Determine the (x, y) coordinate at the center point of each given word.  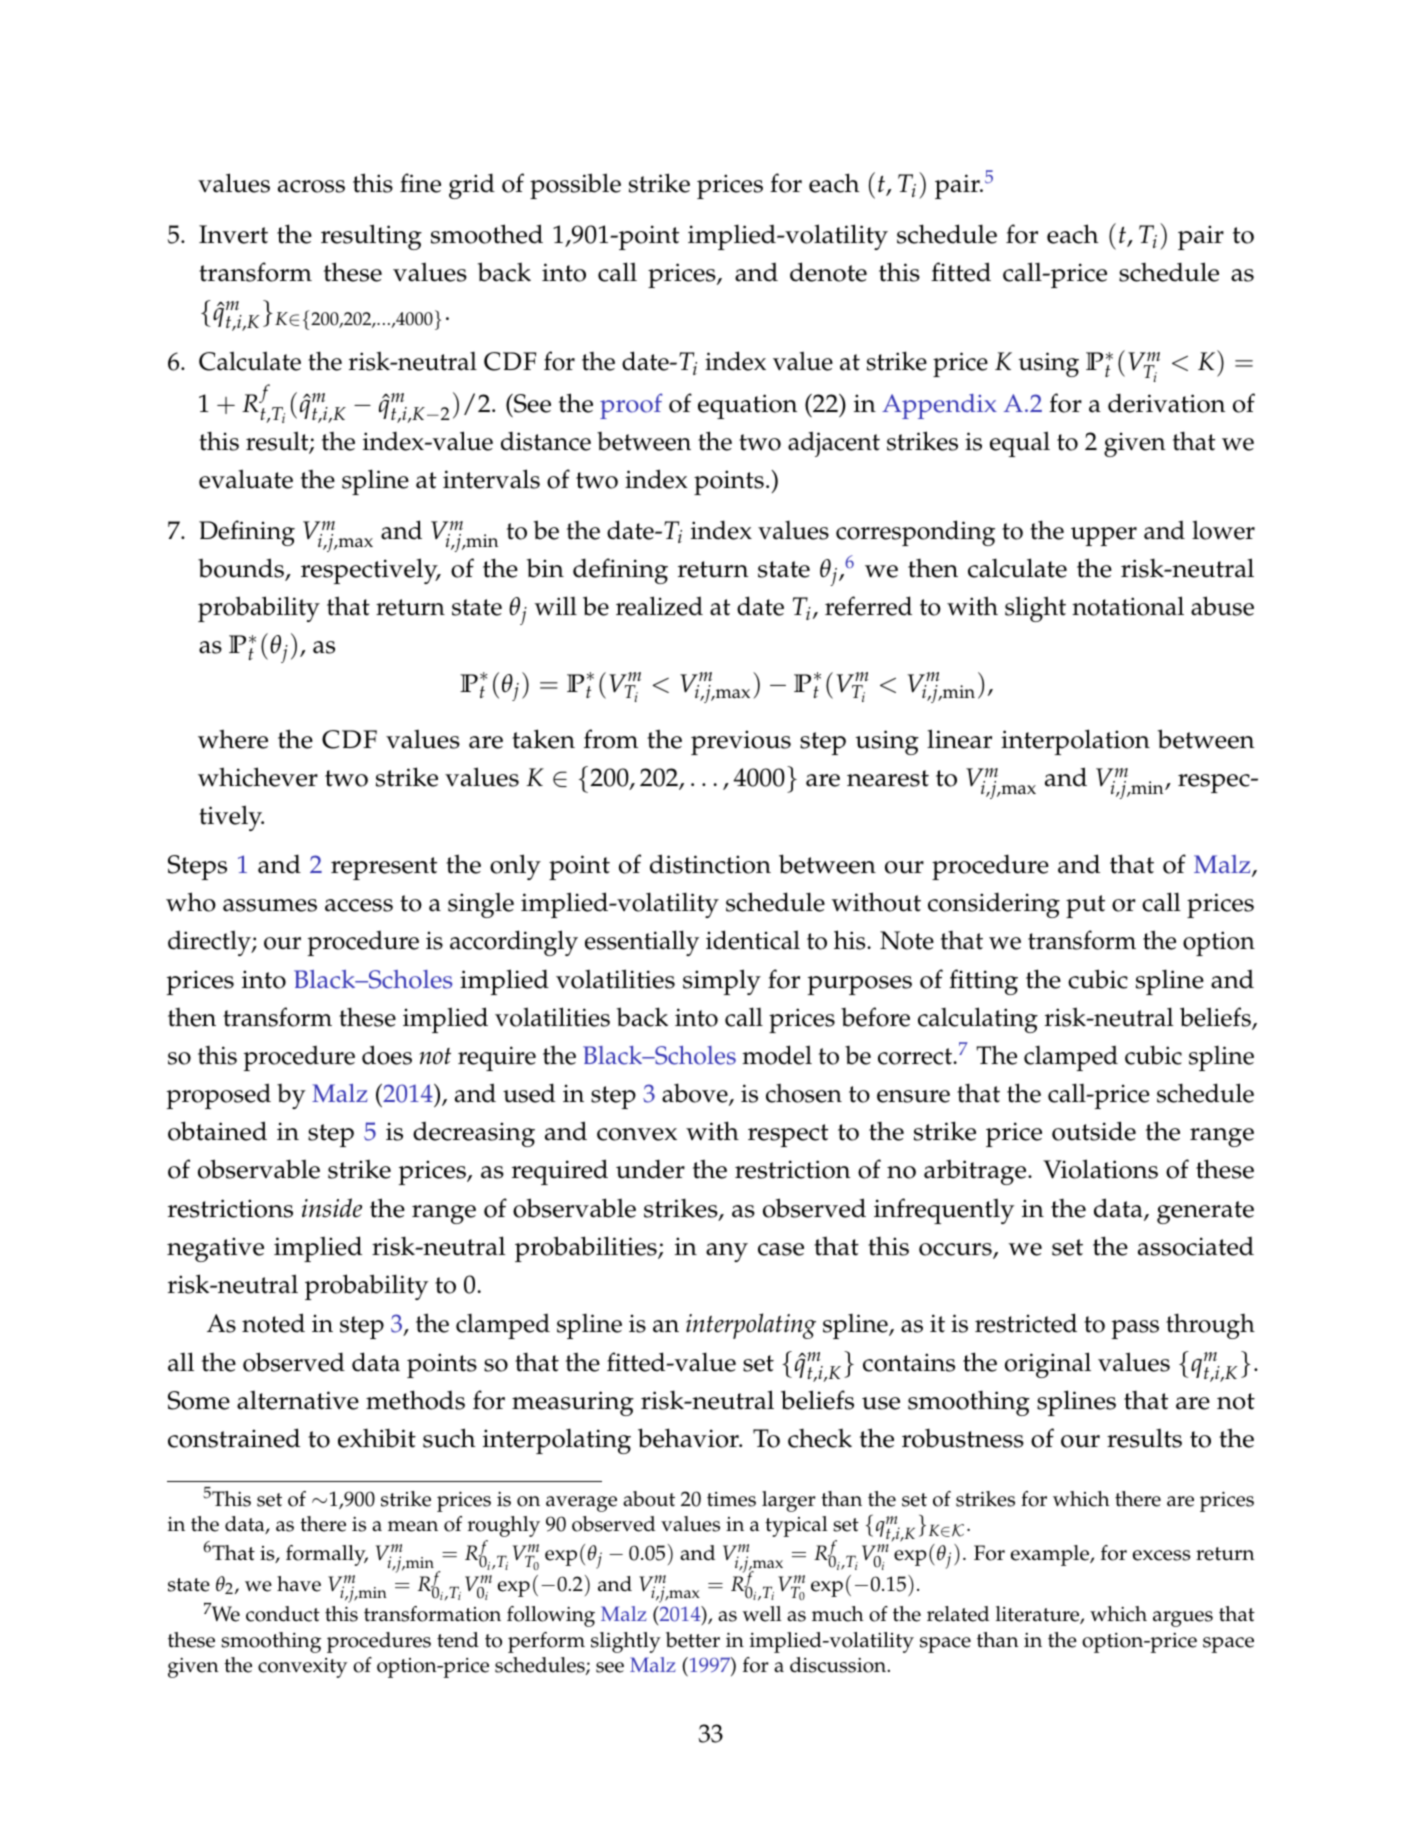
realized (659, 606)
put (1085, 906)
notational (1128, 606)
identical (753, 940)
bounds (241, 568)
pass (1135, 1329)
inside (332, 1208)
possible (575, 186)
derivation (1166, 403)
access (359, 905)
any (727, 1252)
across (311, 186)
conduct (283, 1614)
